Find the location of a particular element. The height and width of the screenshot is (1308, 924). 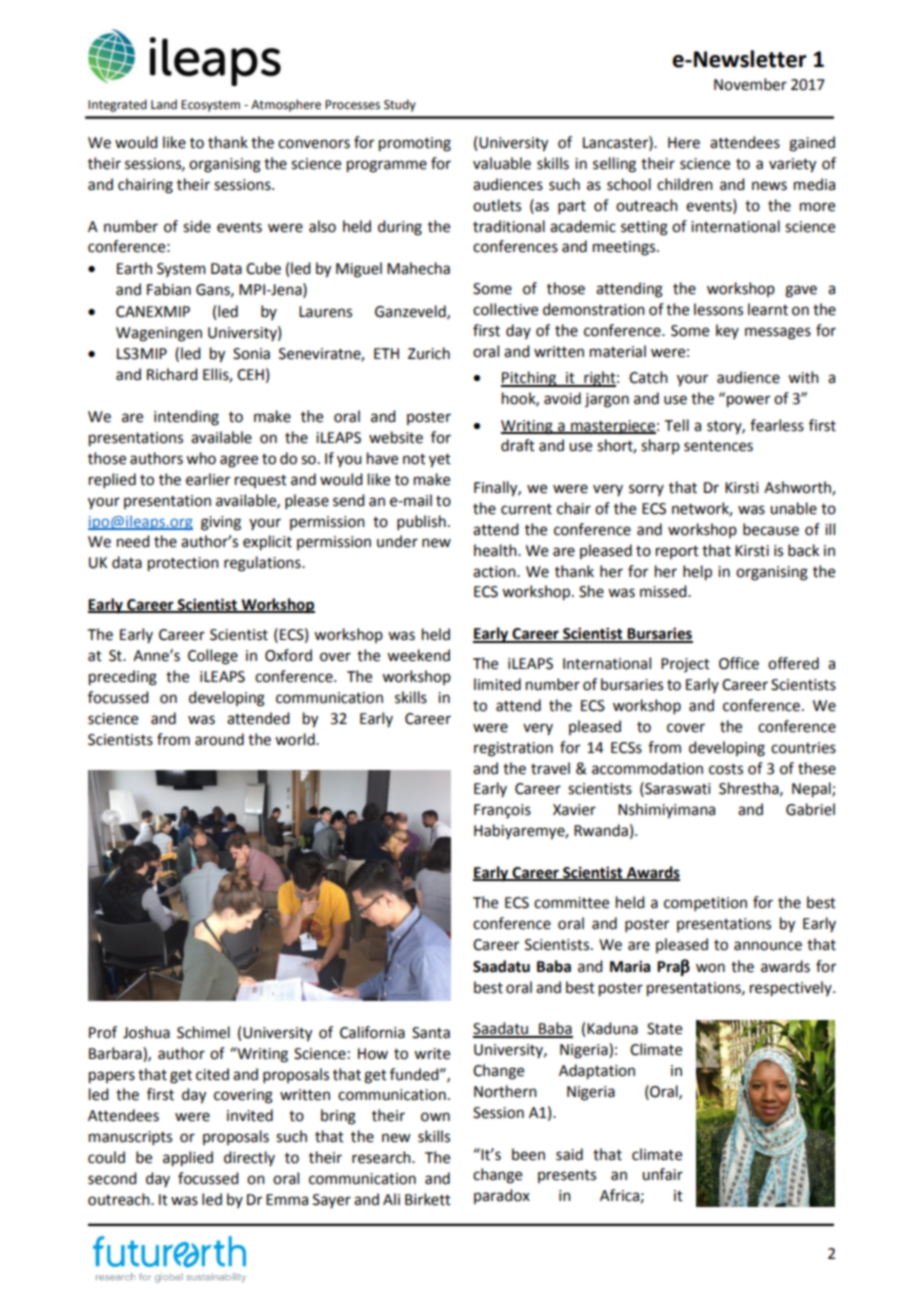

yet is located at coordinates (440, 461).
